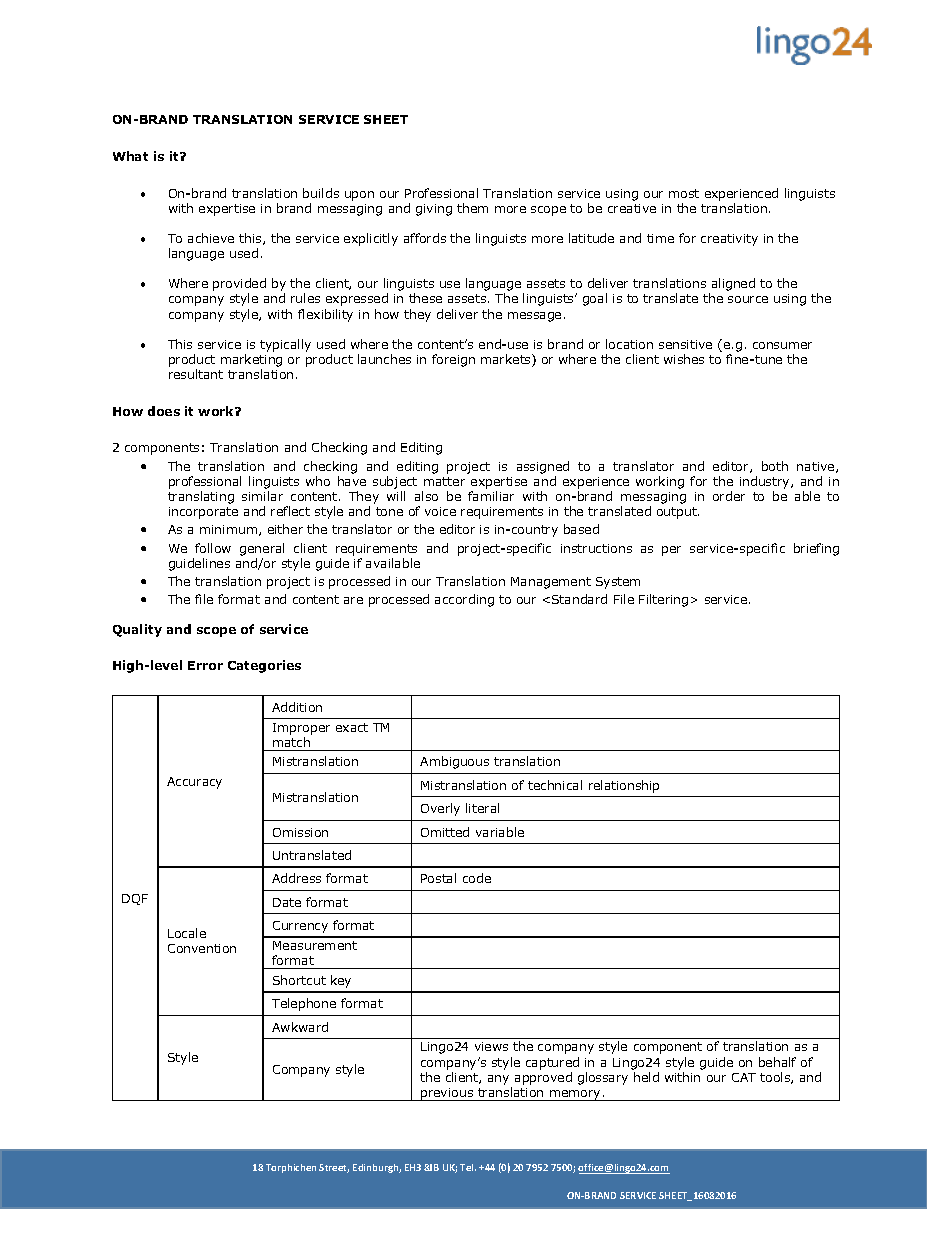 The image size is (952, 1233). What do you see at coordinates (684, 193) in the screenshot?
I see `most` at bounding box center [684, 193].
